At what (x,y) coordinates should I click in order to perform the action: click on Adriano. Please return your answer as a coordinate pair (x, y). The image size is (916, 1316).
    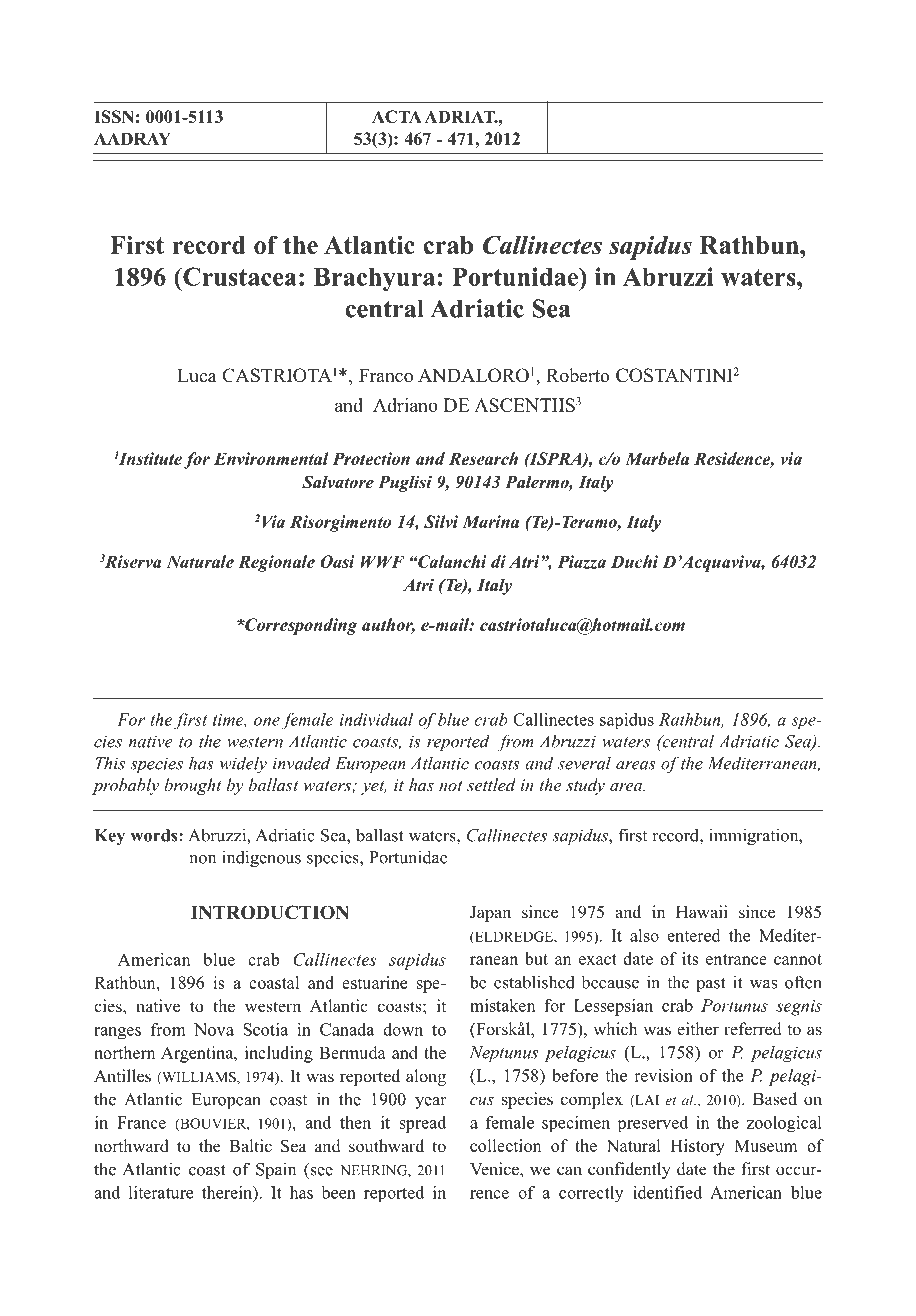
    Looking at the image, I should click on (405, 405).
